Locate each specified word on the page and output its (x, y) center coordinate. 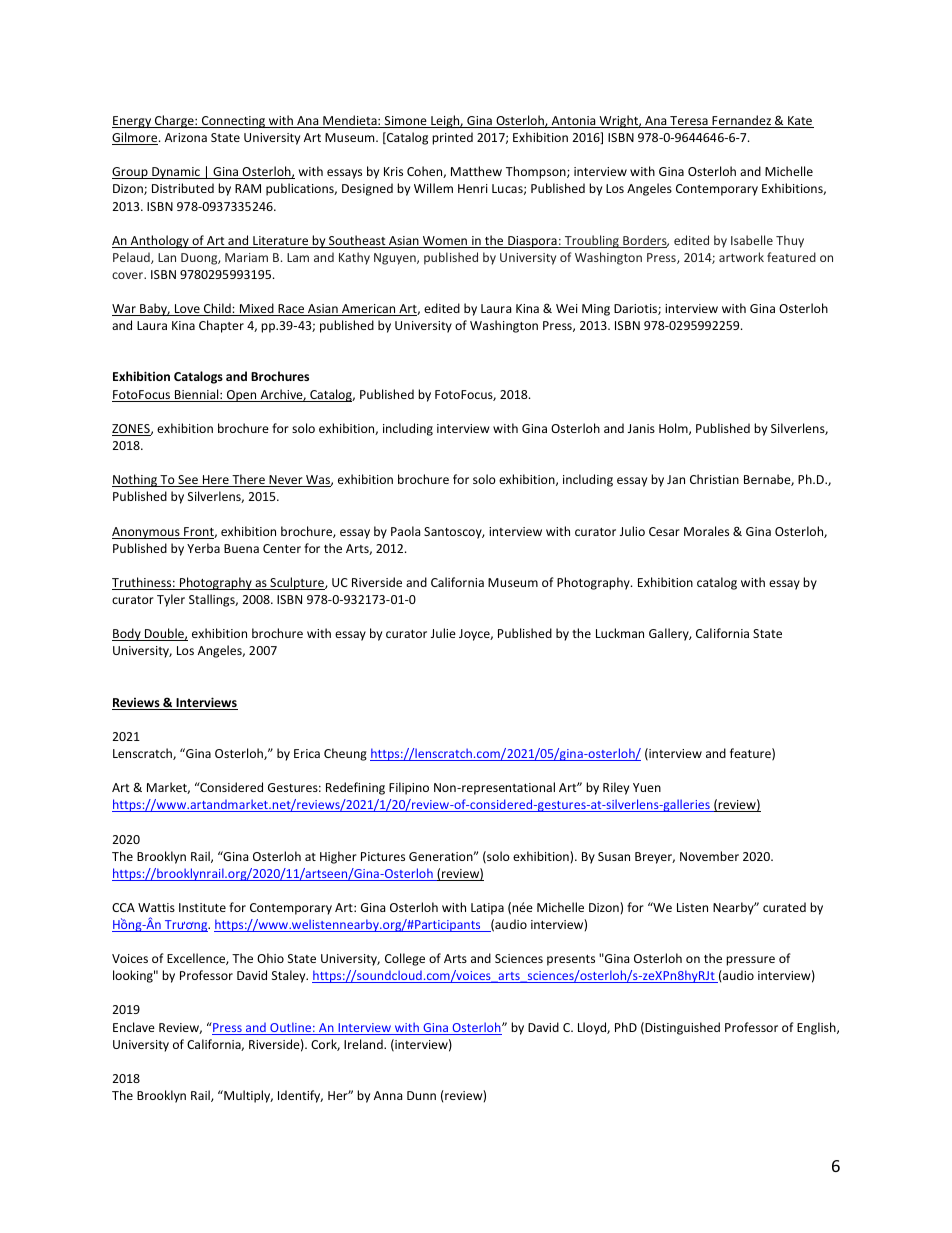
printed (452, 138)
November (709, 856)
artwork (741, 257)
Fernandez (742, 121)
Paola (405, 531)
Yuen (647, 787)
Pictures (383, 856)
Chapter (221, 326)
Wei (567, 308)
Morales (706, 531)
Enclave (134, 1027)
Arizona (186, 137)
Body (127, 634)
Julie (443, 633)
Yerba (203, 548)
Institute (202, 907)
